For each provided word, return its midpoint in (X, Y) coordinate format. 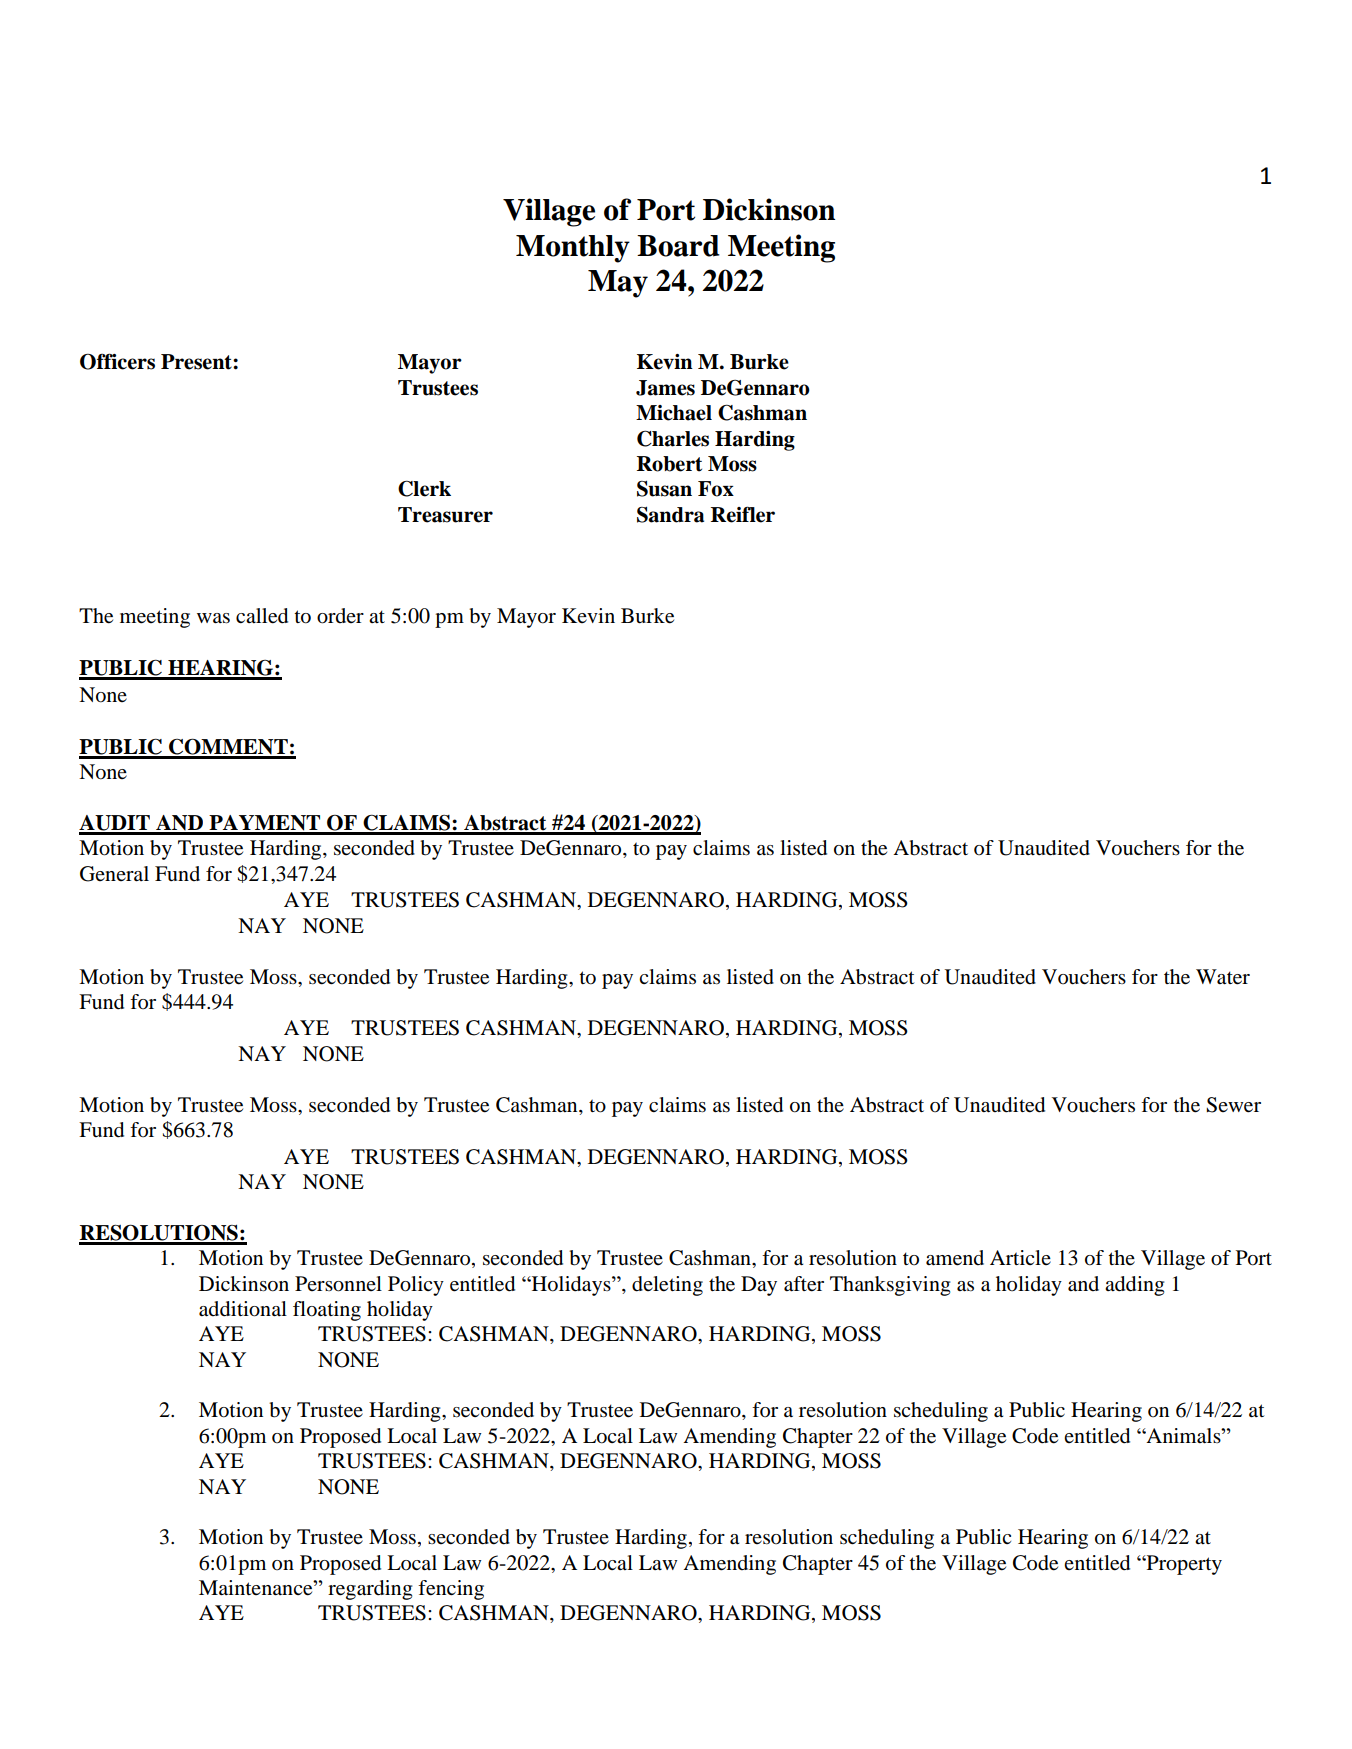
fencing (451, 1590)
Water (1223, 977)
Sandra (670, 515)
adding (1134, 1286)
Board (678, 246)
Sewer (1233, 1105)
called (262, 616)
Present (197, 362)
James (665, 388)
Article (1020, 1257)
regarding (370, 1590)
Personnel (338, 1284)
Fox (716, 489)
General (114, 874)
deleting (667, 1286)
